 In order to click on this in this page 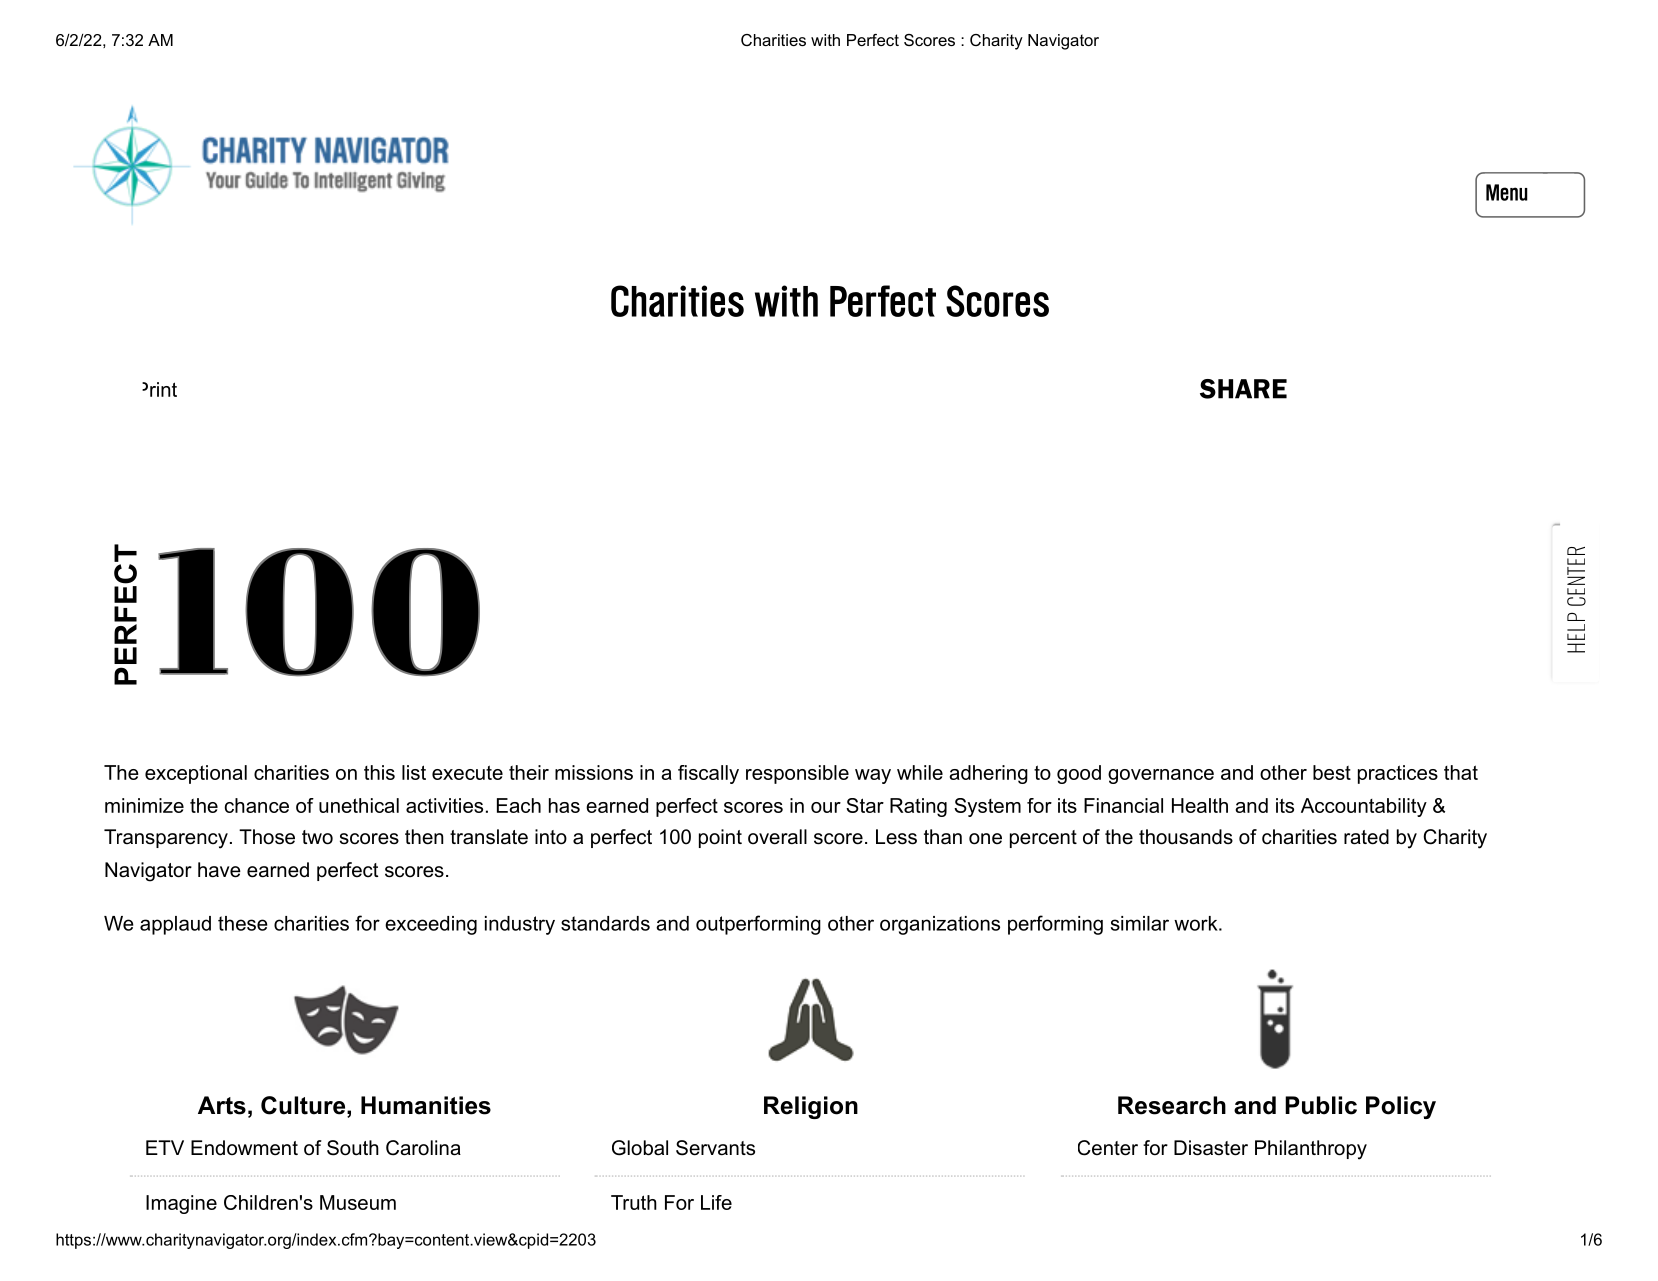, I will do `click(379, 772)`.
